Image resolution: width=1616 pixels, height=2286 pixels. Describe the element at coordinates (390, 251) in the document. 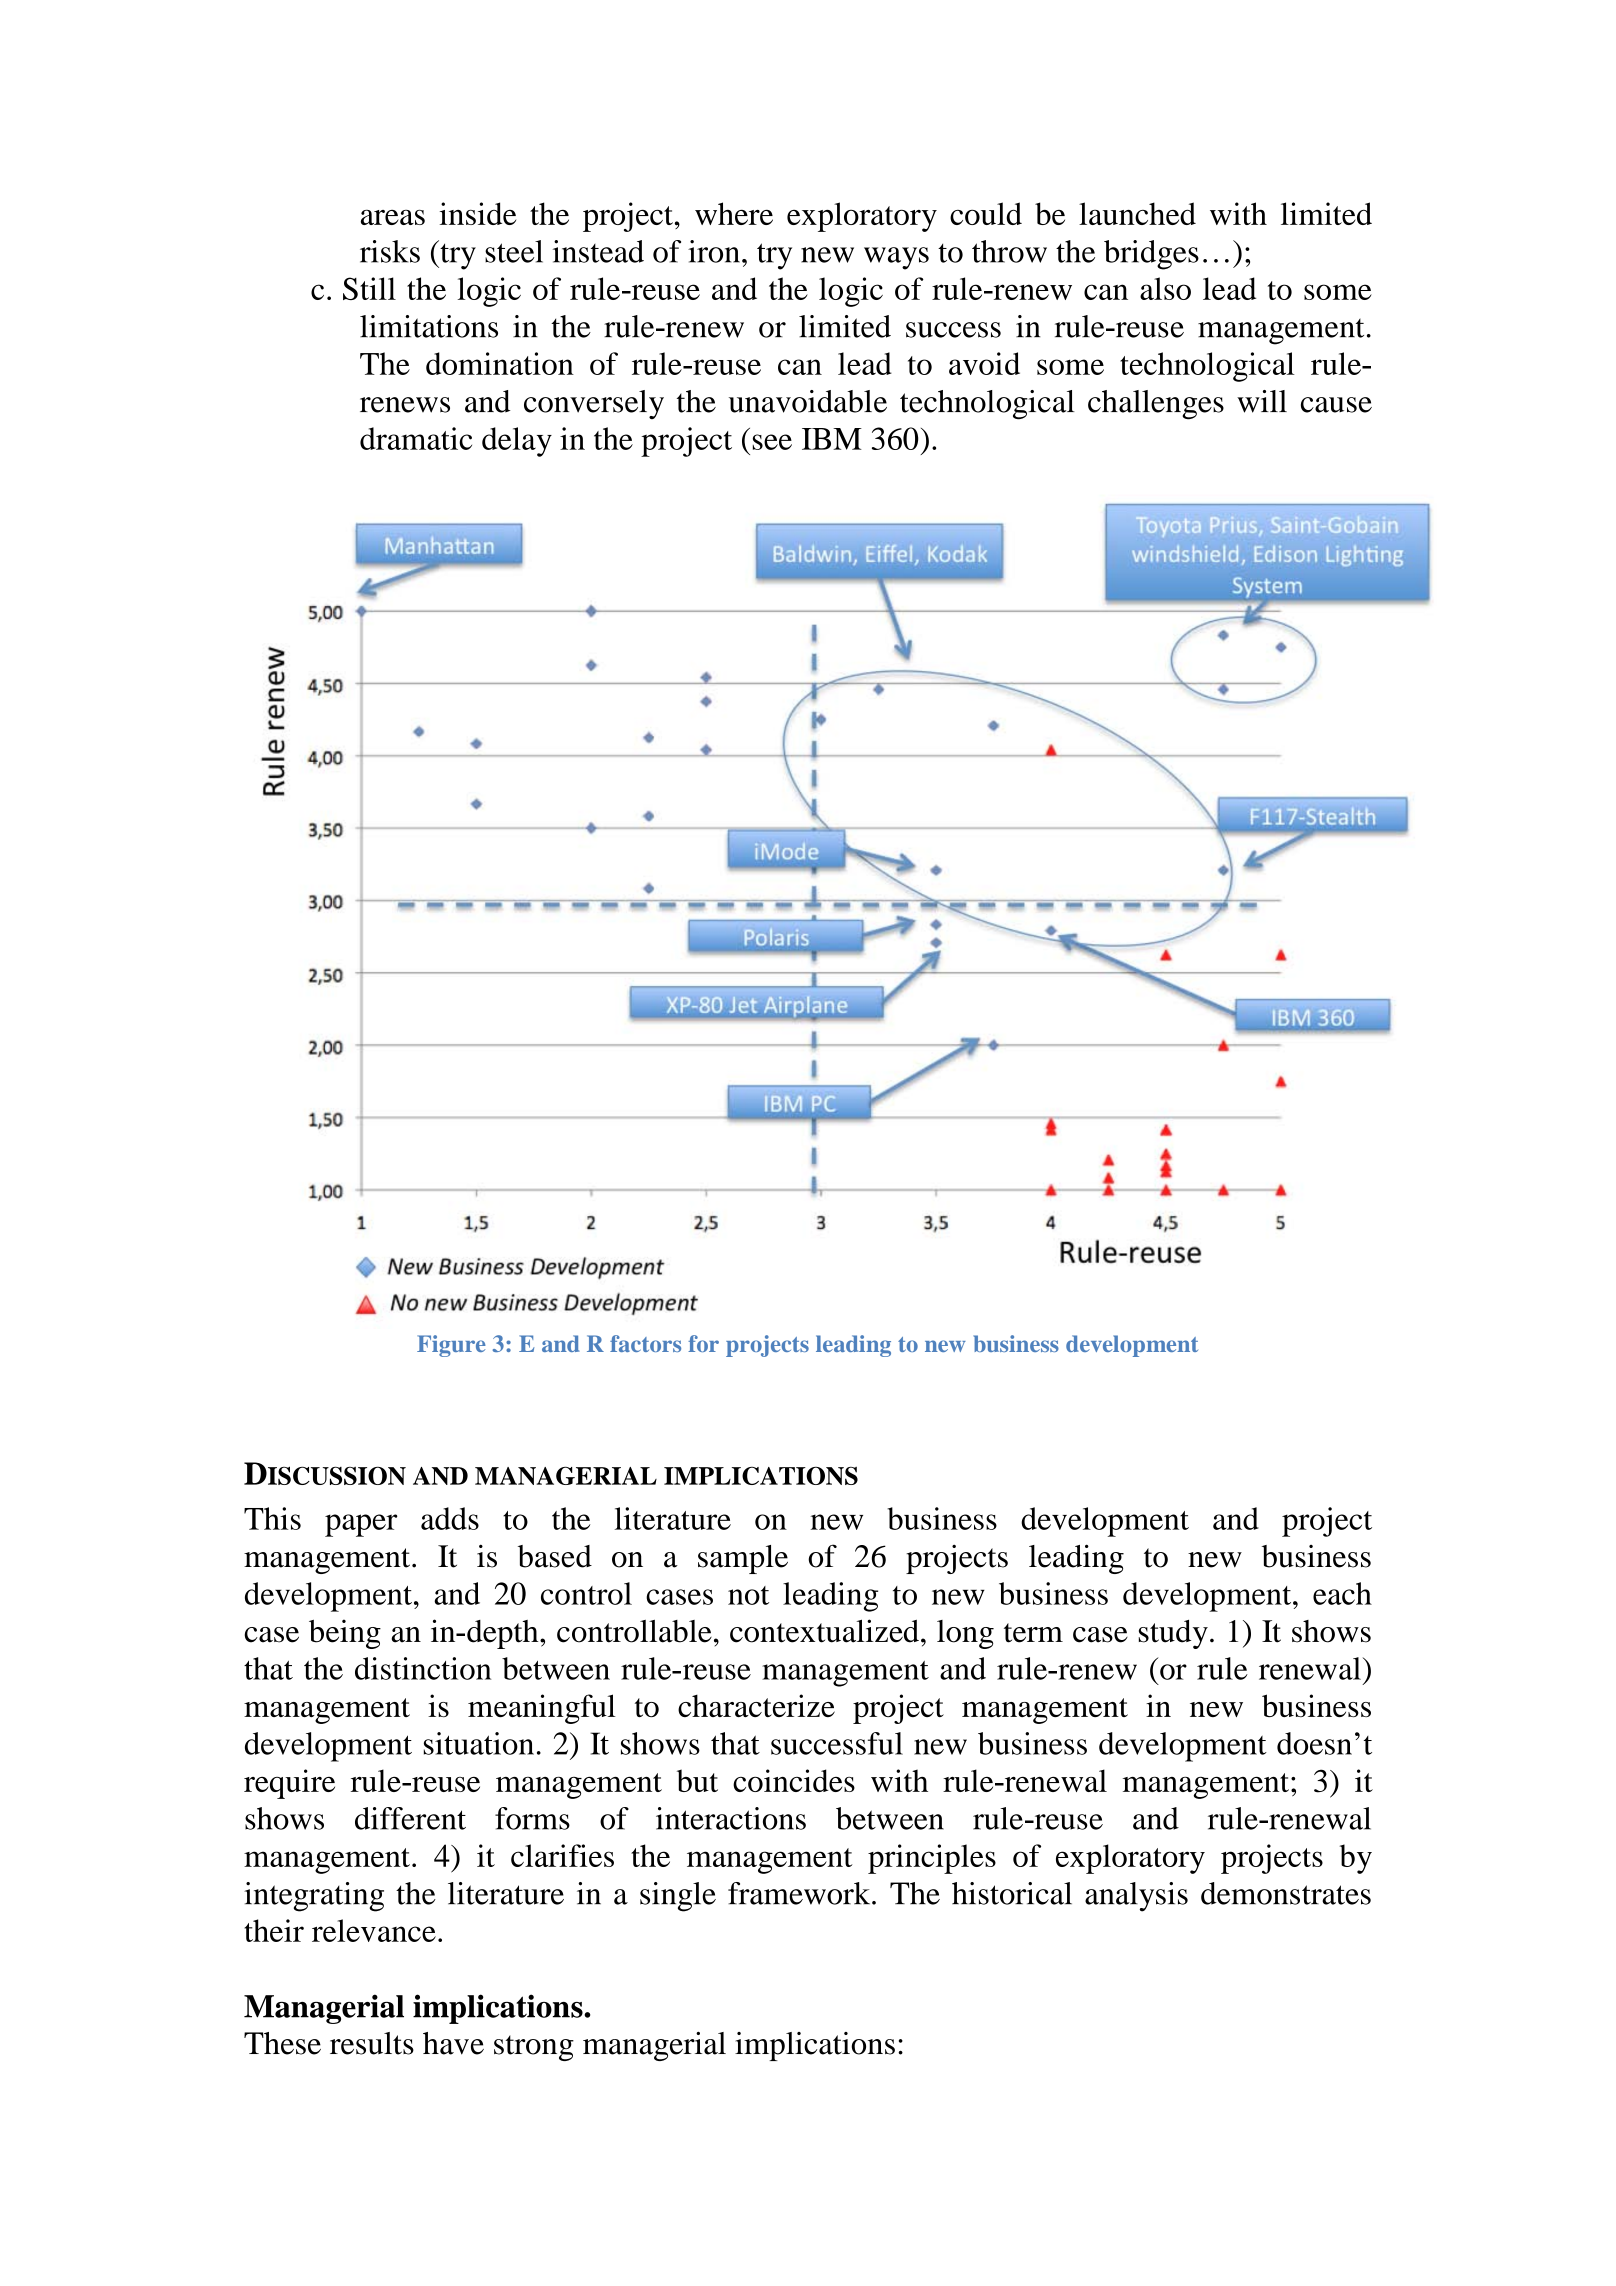

I see `risks` at that location.
